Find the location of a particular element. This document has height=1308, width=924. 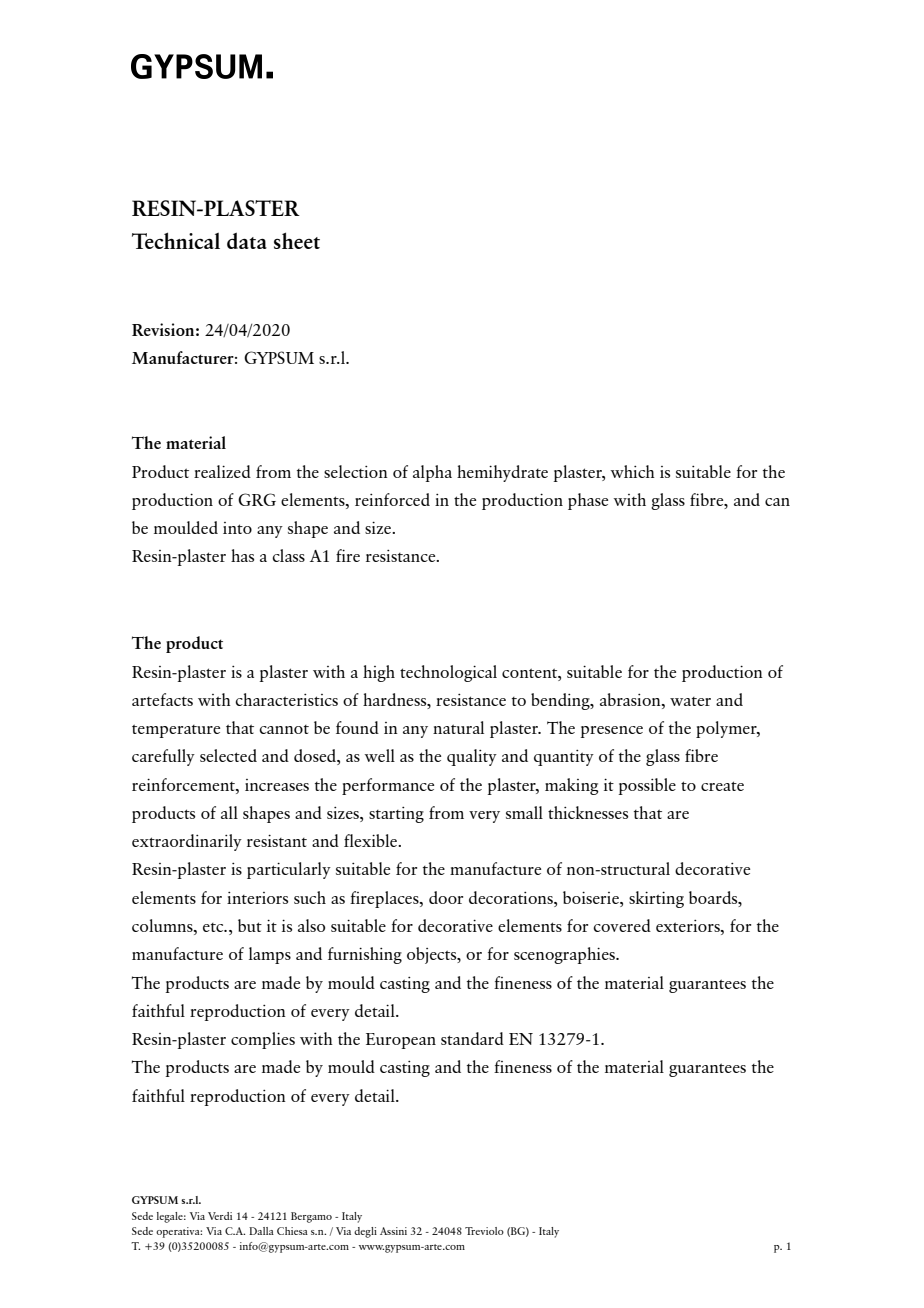

sheet is located at coordinates (297, 240).
